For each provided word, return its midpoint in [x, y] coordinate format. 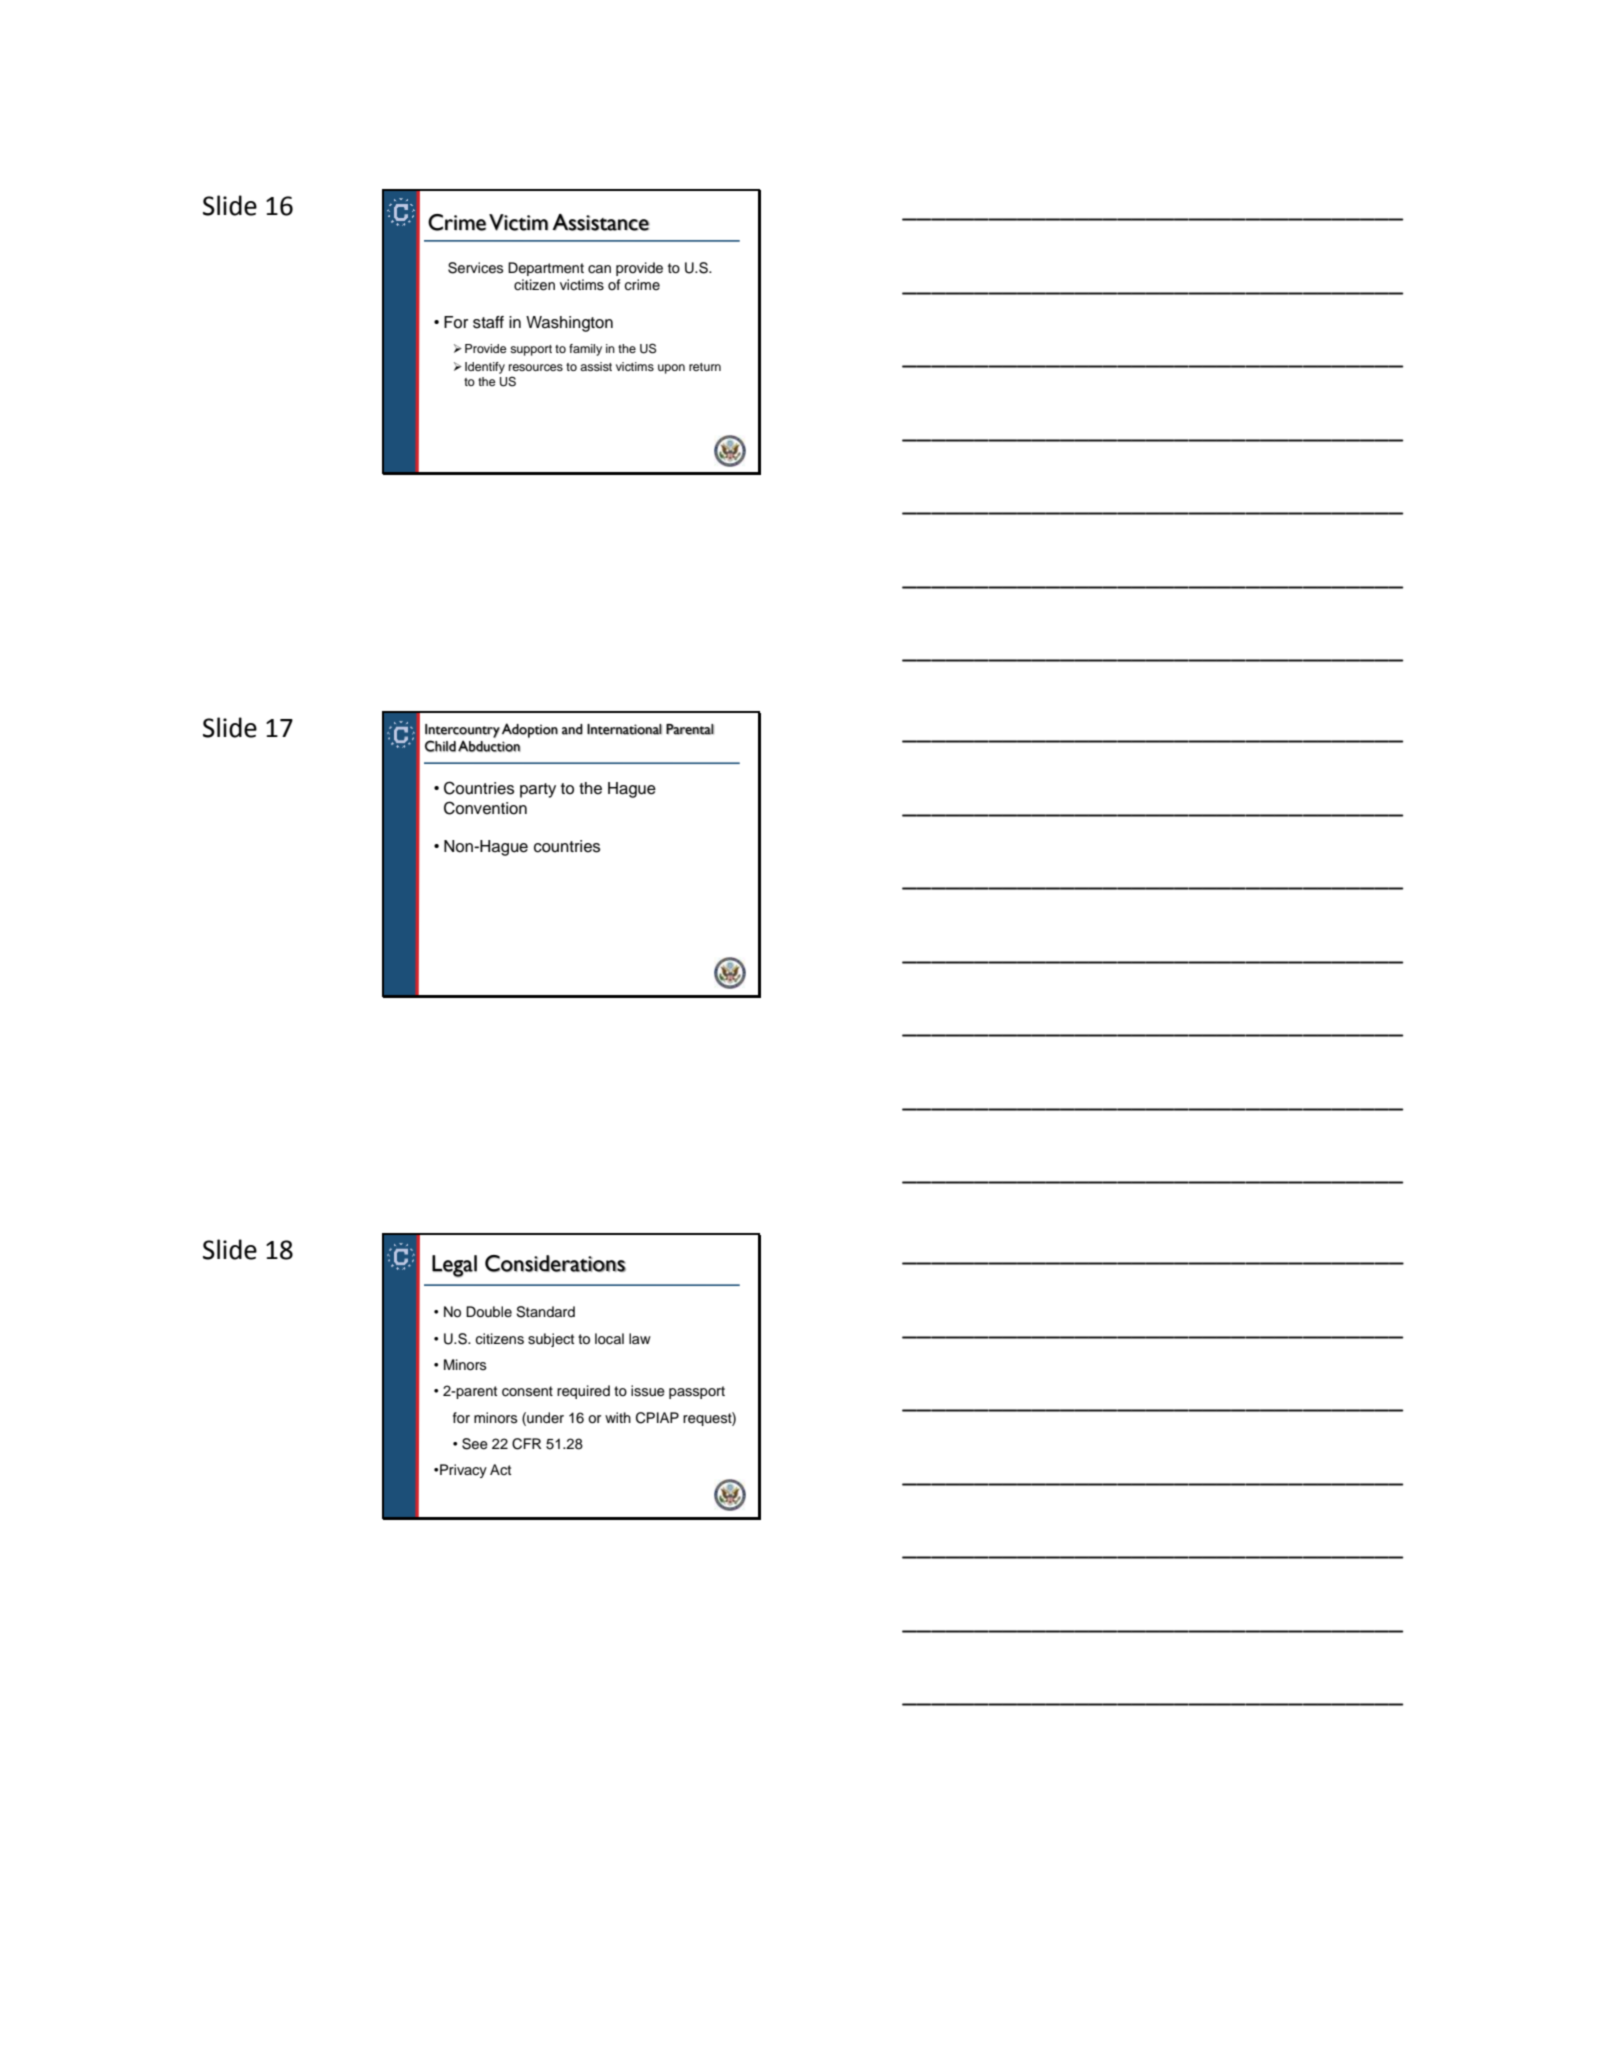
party [538, 790]
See [475, 1444]
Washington [569, 324]
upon [671, 369]
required [583, 1392]
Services [475, 268]
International [624, 729]
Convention [485, 808]
